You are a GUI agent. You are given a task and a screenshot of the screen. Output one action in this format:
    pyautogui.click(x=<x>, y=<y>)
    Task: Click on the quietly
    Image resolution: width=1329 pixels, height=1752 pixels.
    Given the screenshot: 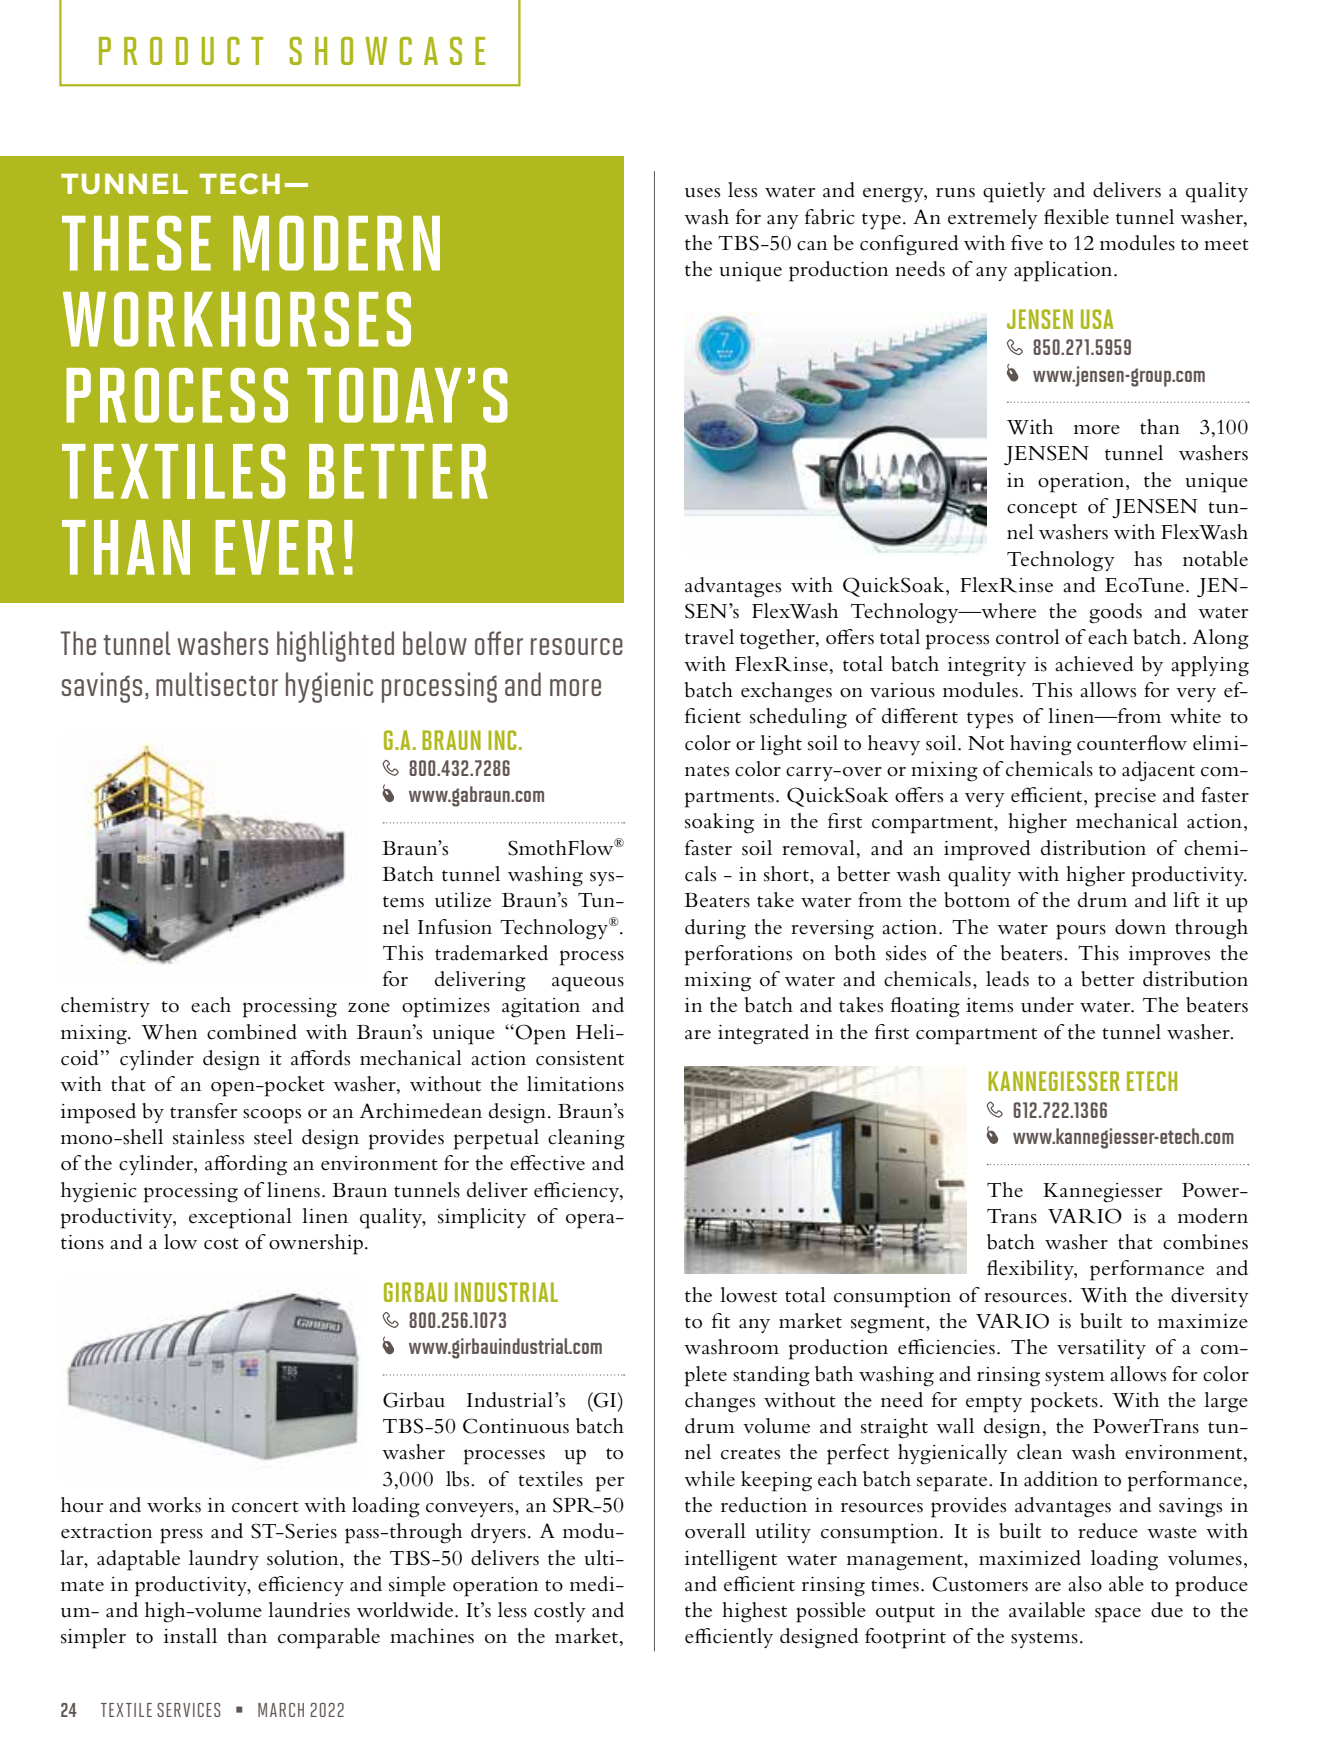 What is the action you would take?
    pyautogui.click(x=1014, y=192)
